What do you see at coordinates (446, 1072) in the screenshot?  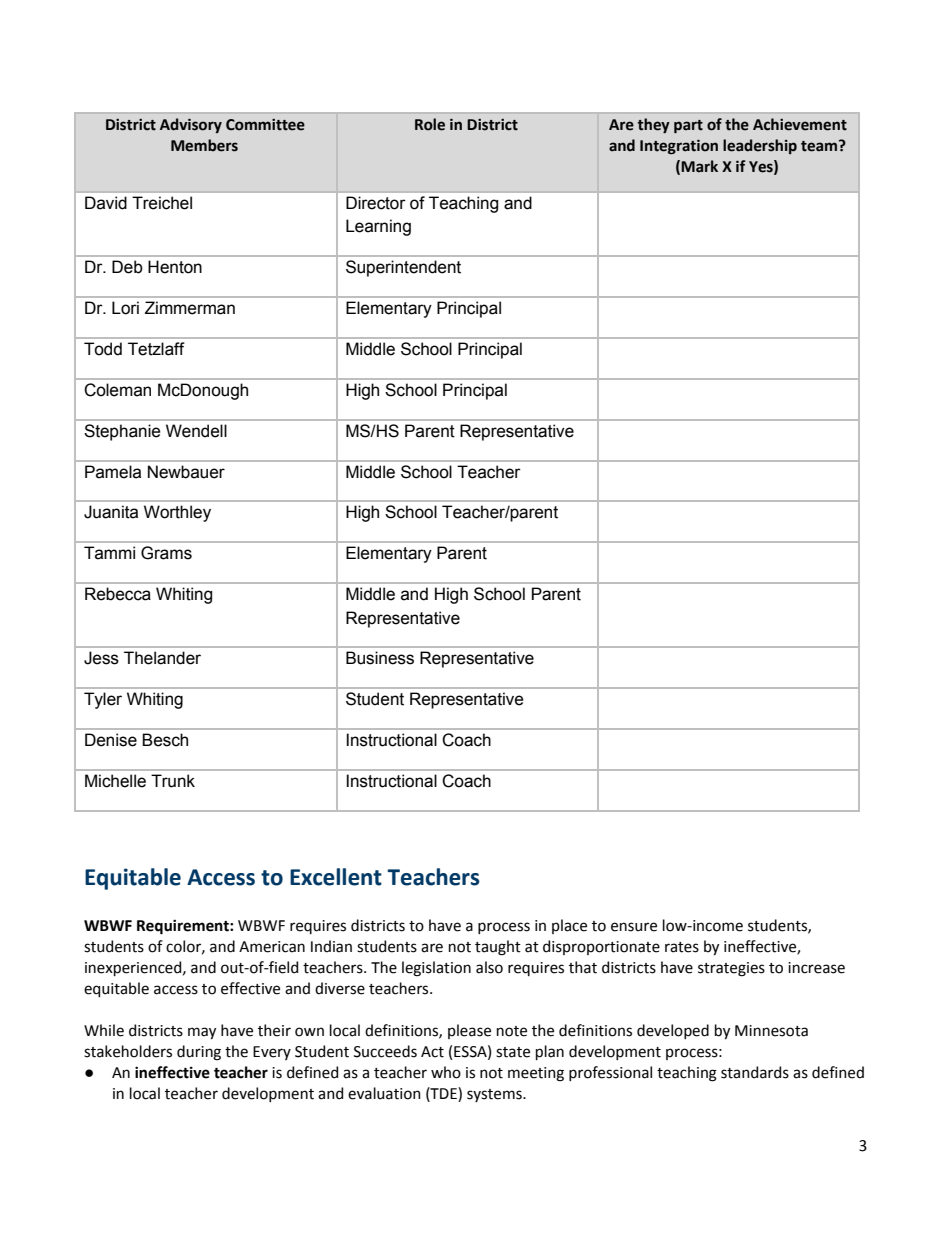 I see `who` at bounding box center [446, 1072].
